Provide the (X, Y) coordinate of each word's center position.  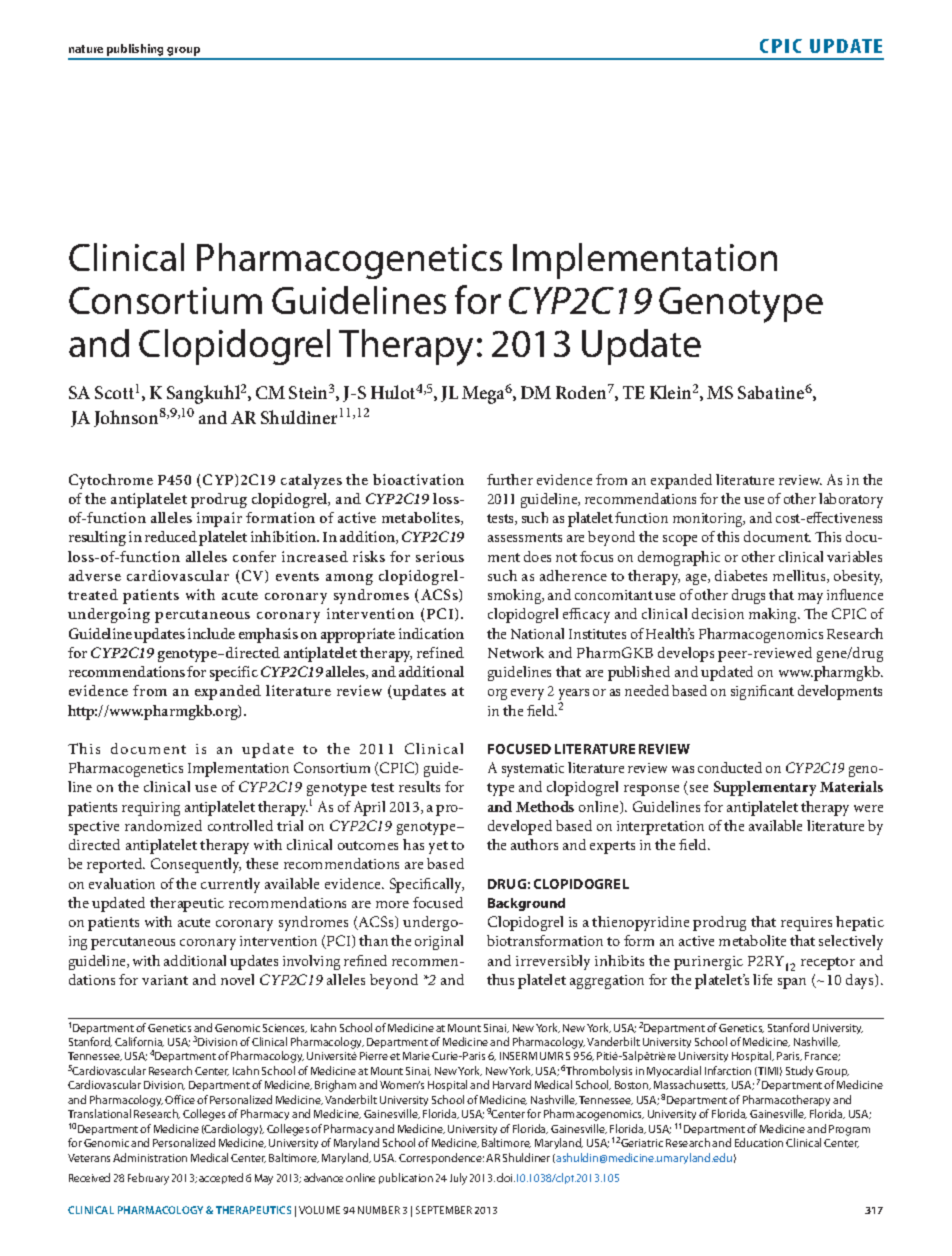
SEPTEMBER (444, 1210)
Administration (150, 1157)
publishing (136, 51)
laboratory (851, 500)
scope (680, 540)
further (510, 479)
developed (520, 827)
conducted (730, 767)
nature (86, 49)
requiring (151, 809)
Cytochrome (111, 481)
